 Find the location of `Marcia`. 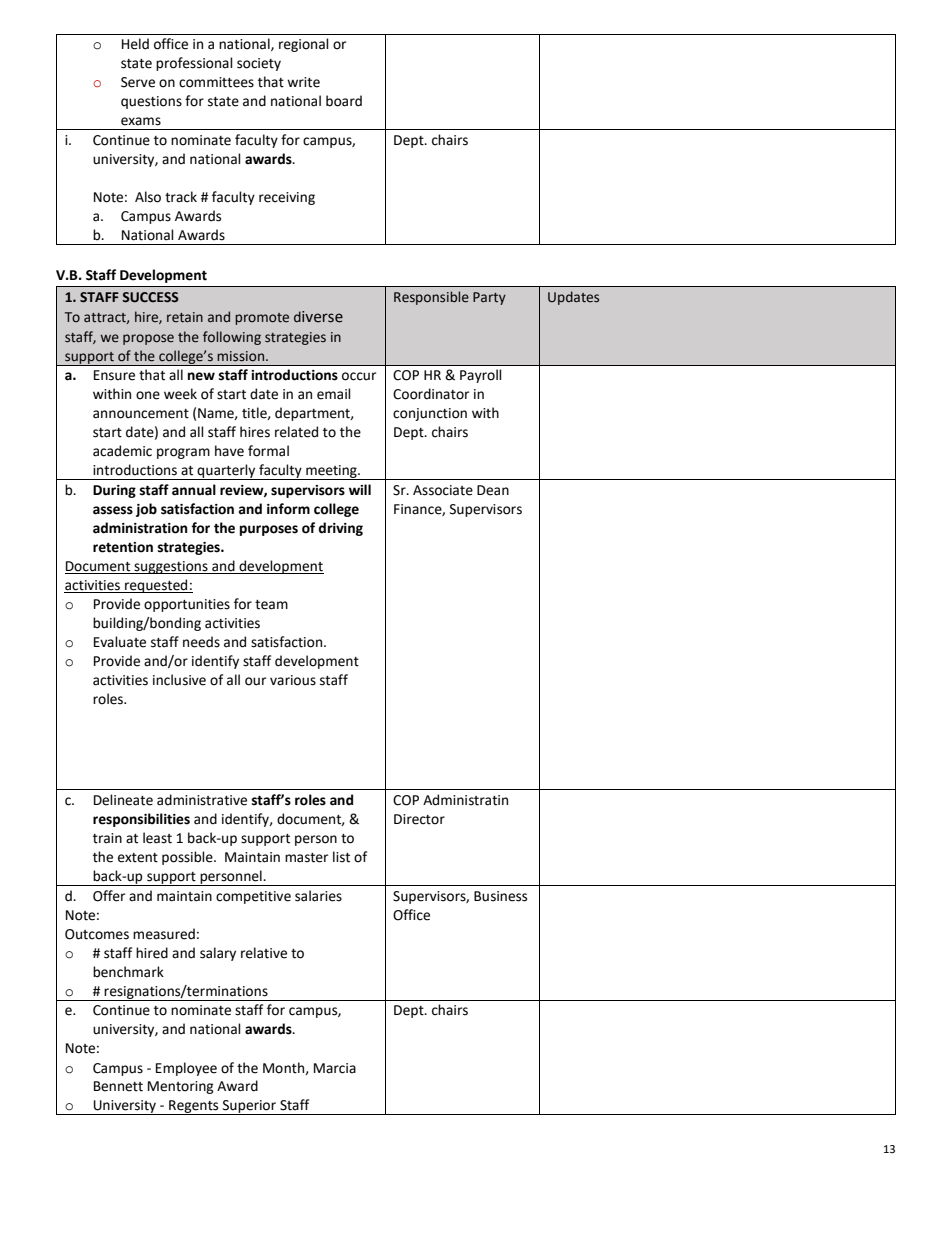

Marcia is located at coordinates (335, 1068).
